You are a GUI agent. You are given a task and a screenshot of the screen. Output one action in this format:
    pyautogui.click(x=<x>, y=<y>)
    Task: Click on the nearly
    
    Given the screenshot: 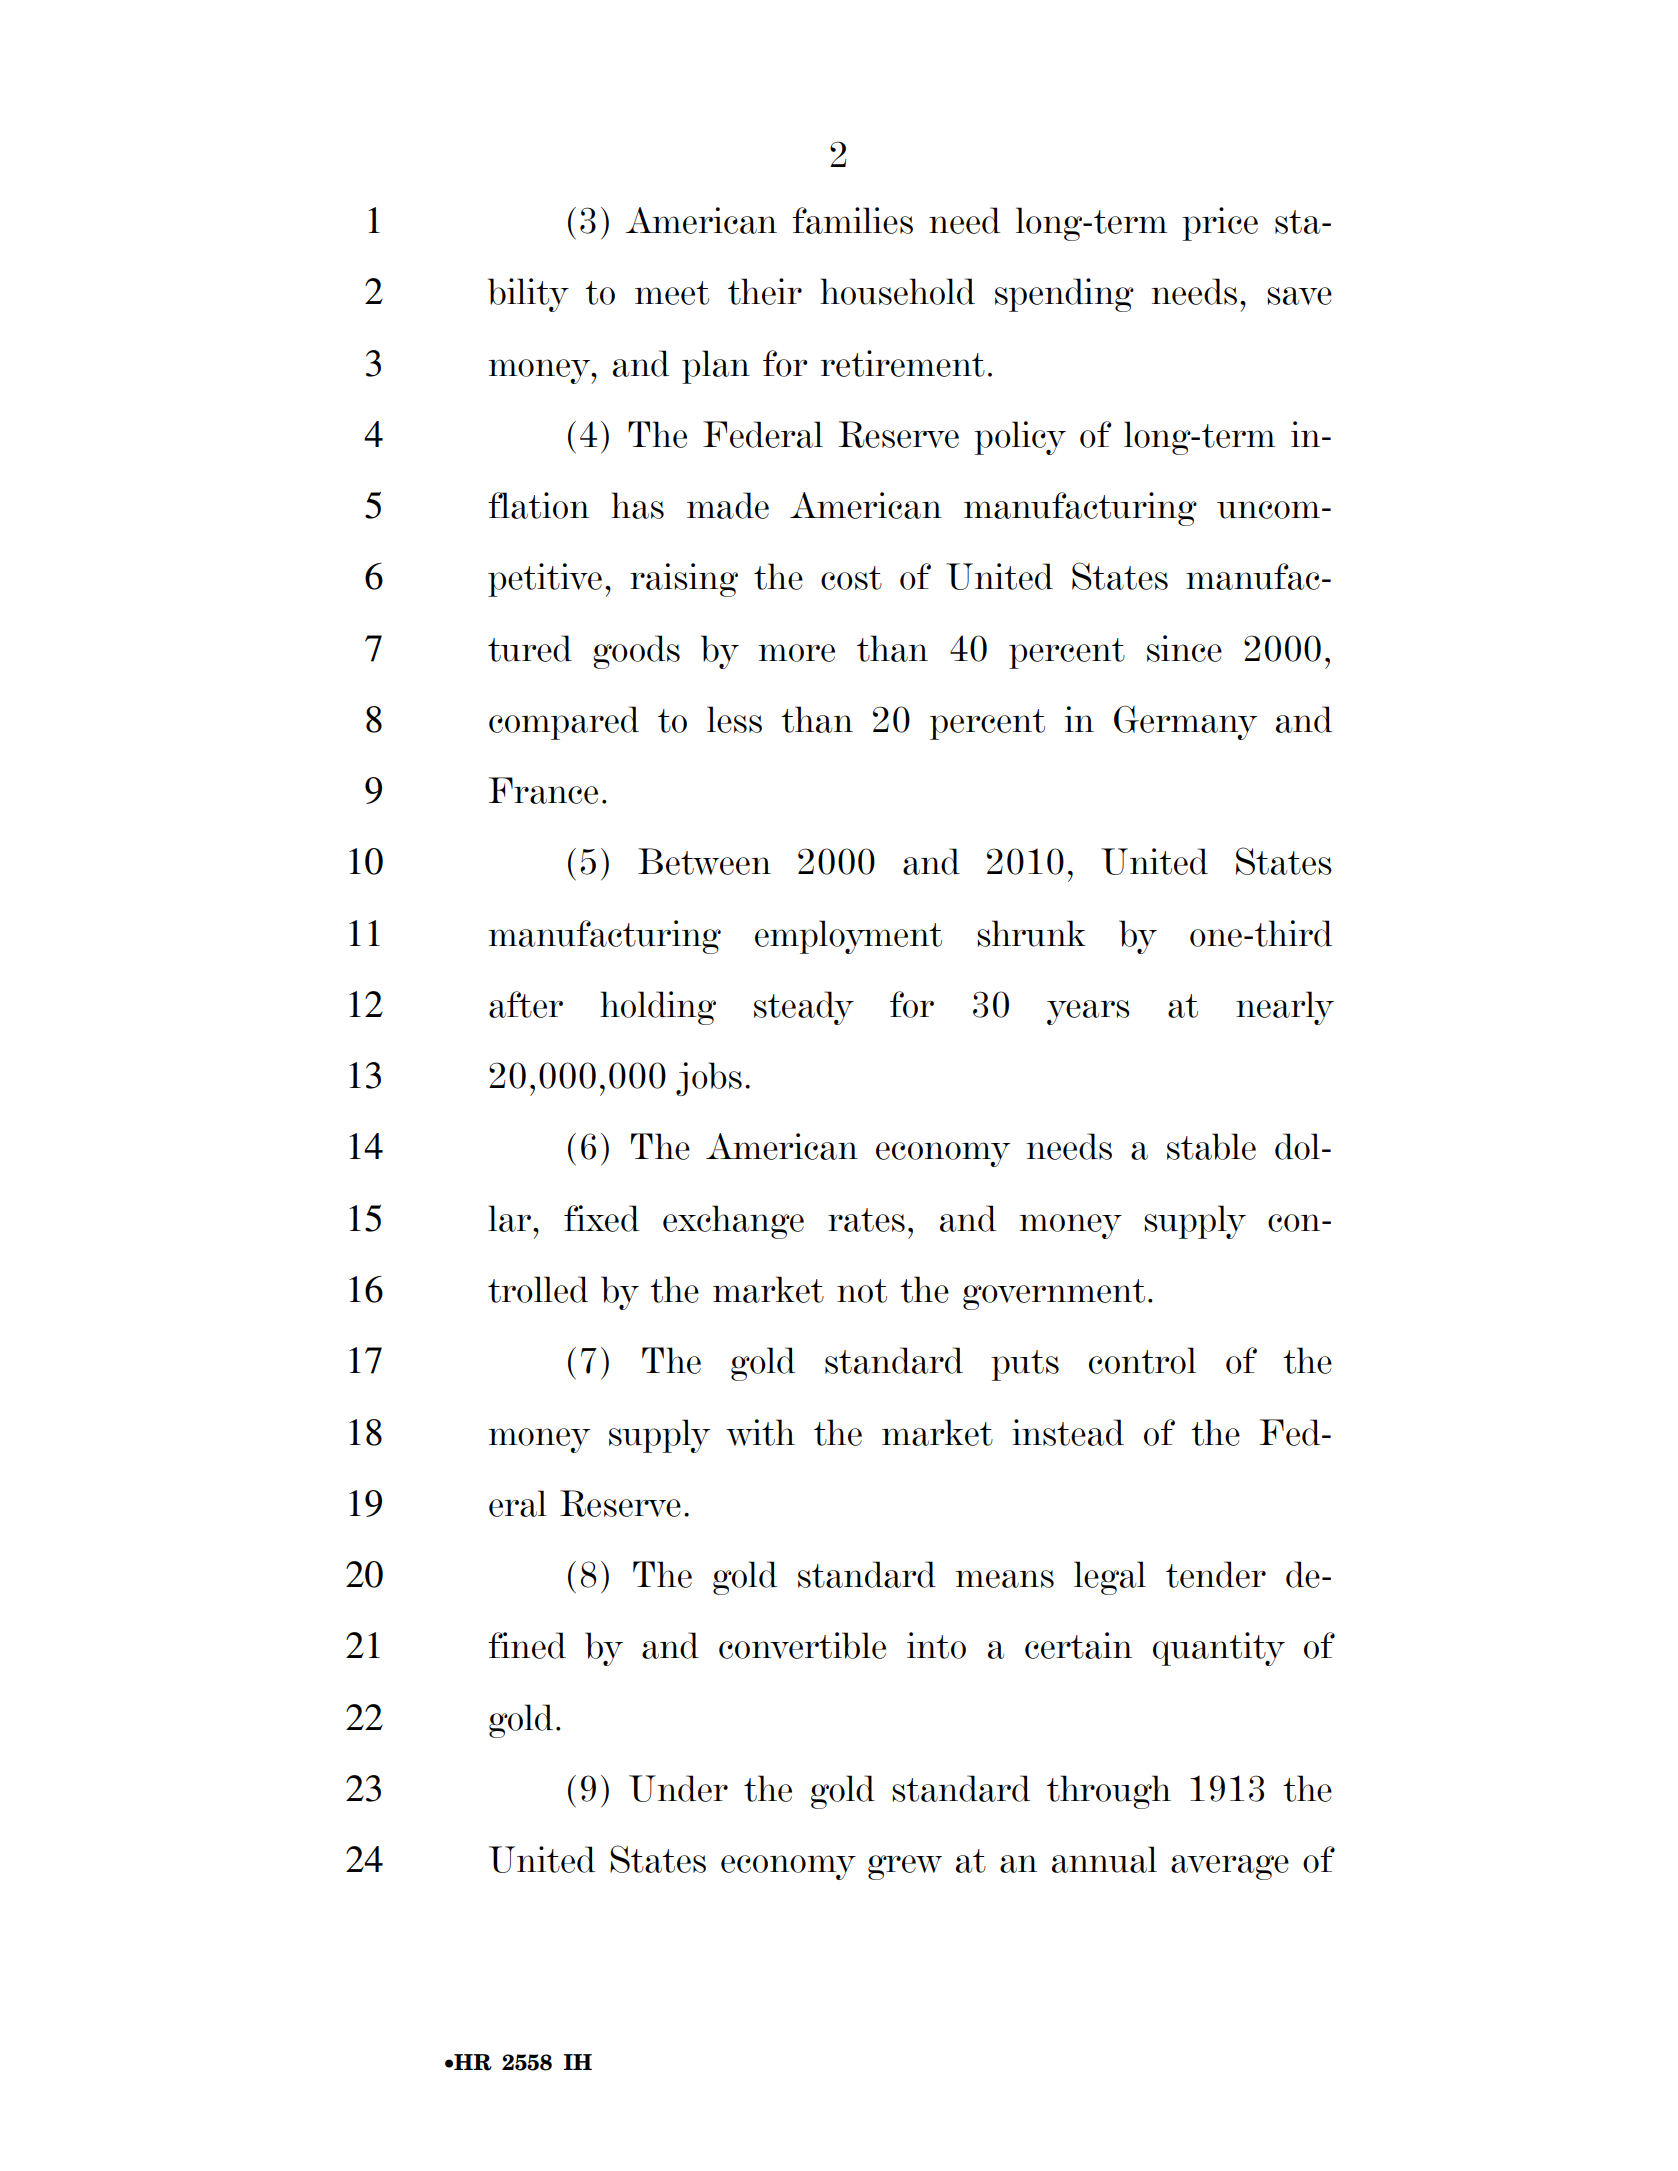 What is the action you would take?
    pyautogui.click(x=1285, y=1008)
